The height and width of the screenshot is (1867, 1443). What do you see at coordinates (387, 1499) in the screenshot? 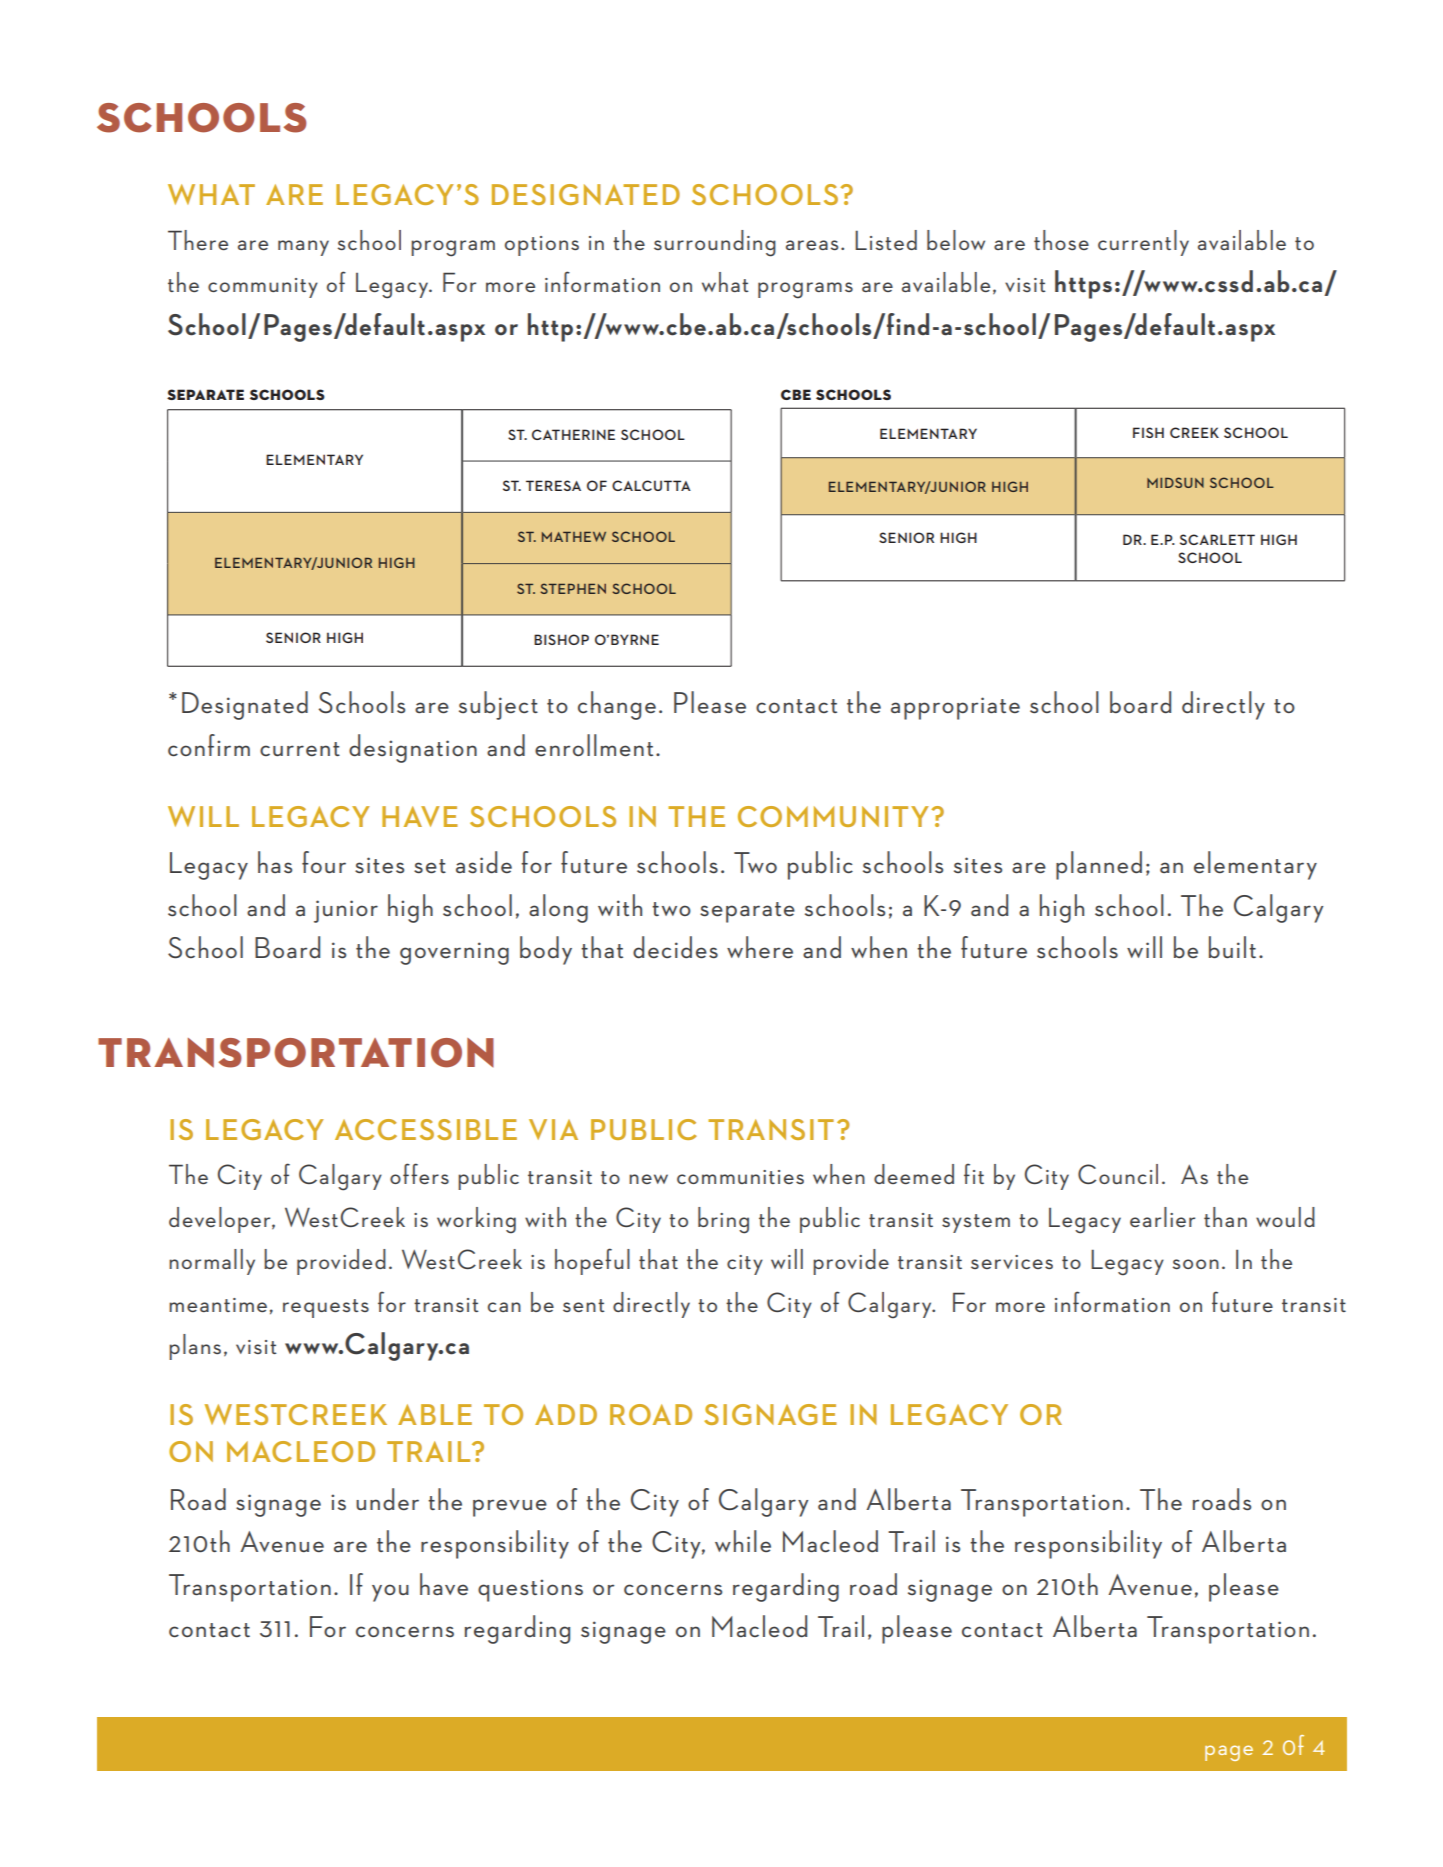
I see `under` at bounding box center [387, 1499].
